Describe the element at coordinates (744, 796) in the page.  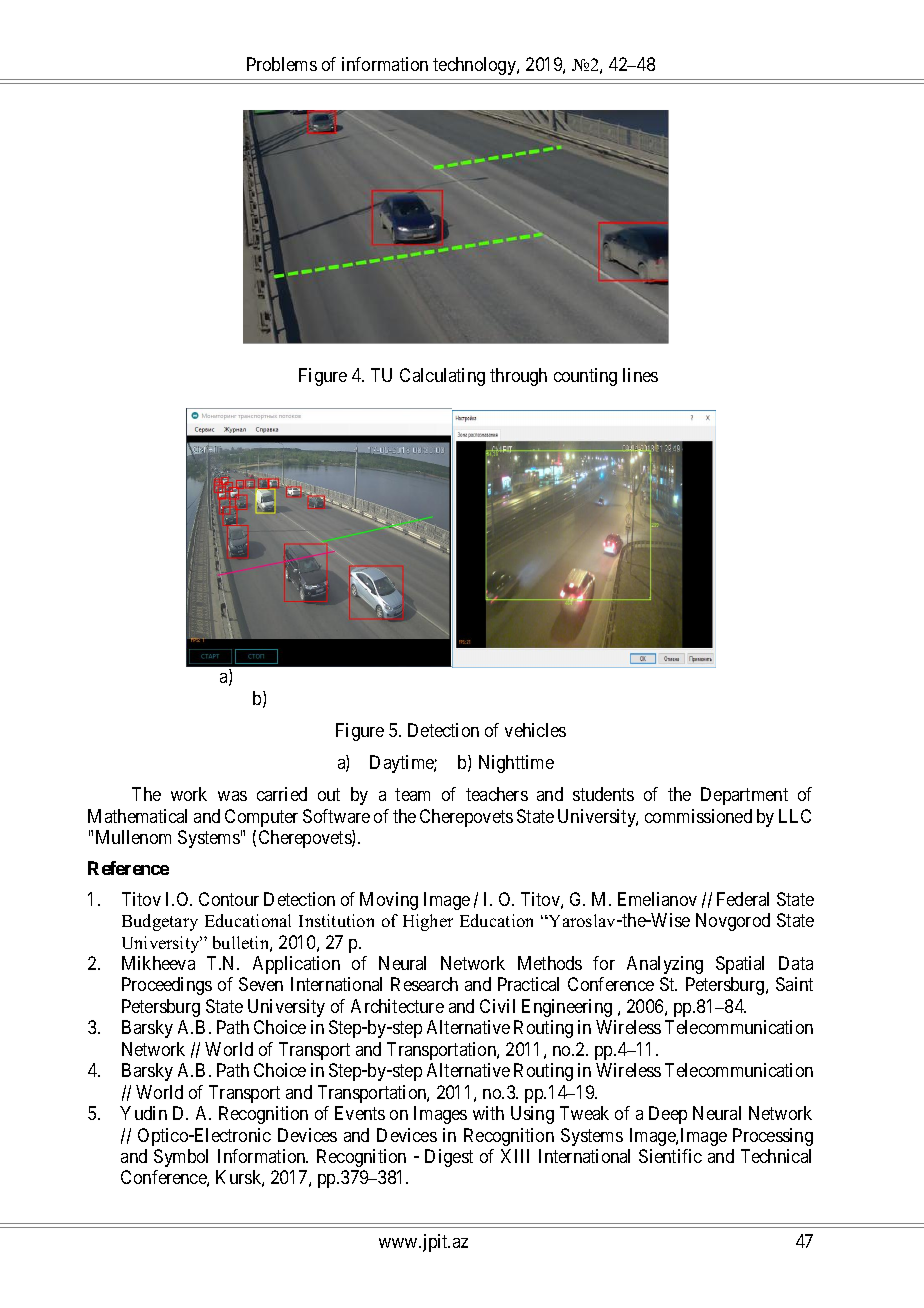
I see `Department` at that location.
